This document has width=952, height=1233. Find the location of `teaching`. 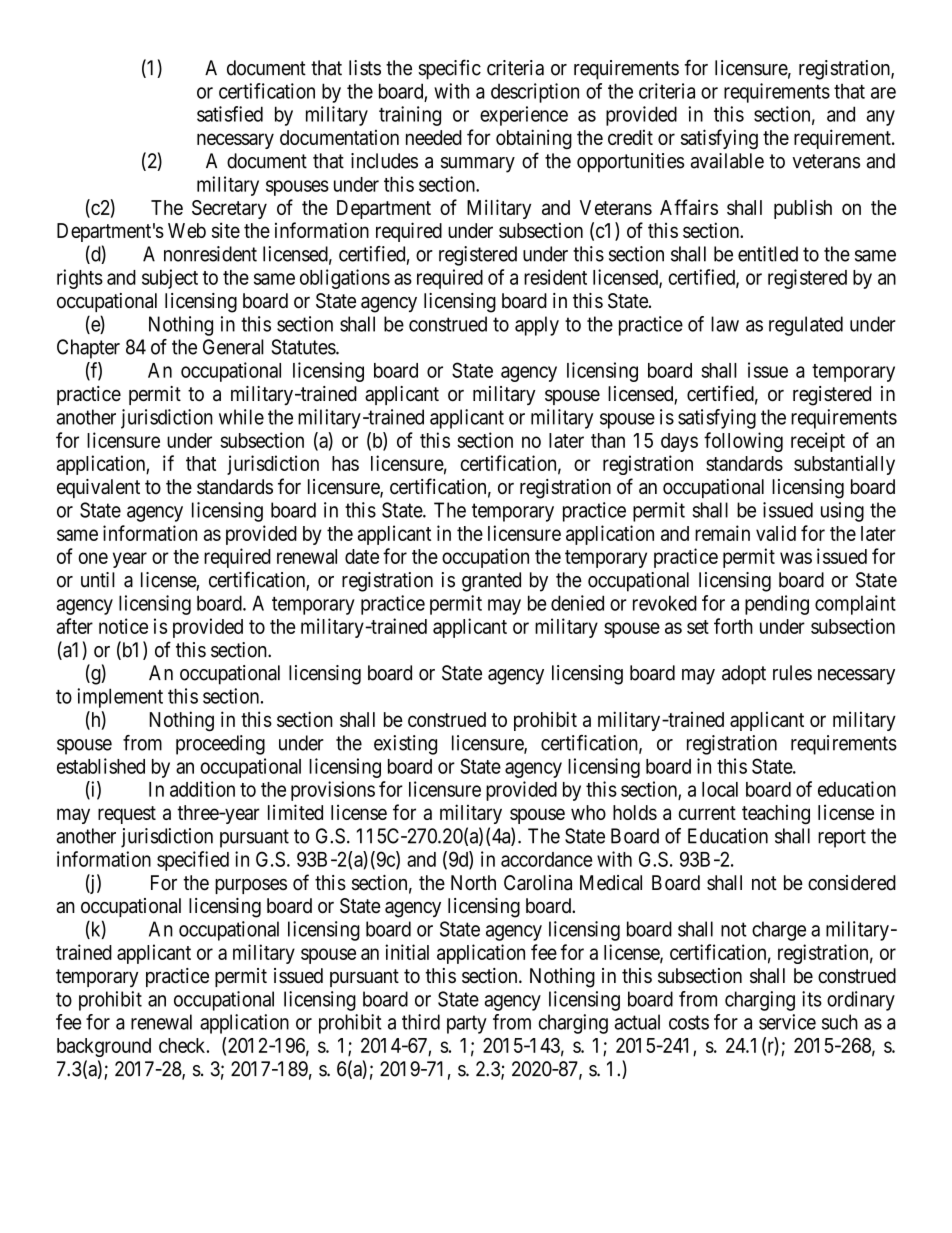

teaching is located at coordinates (776, 815).
